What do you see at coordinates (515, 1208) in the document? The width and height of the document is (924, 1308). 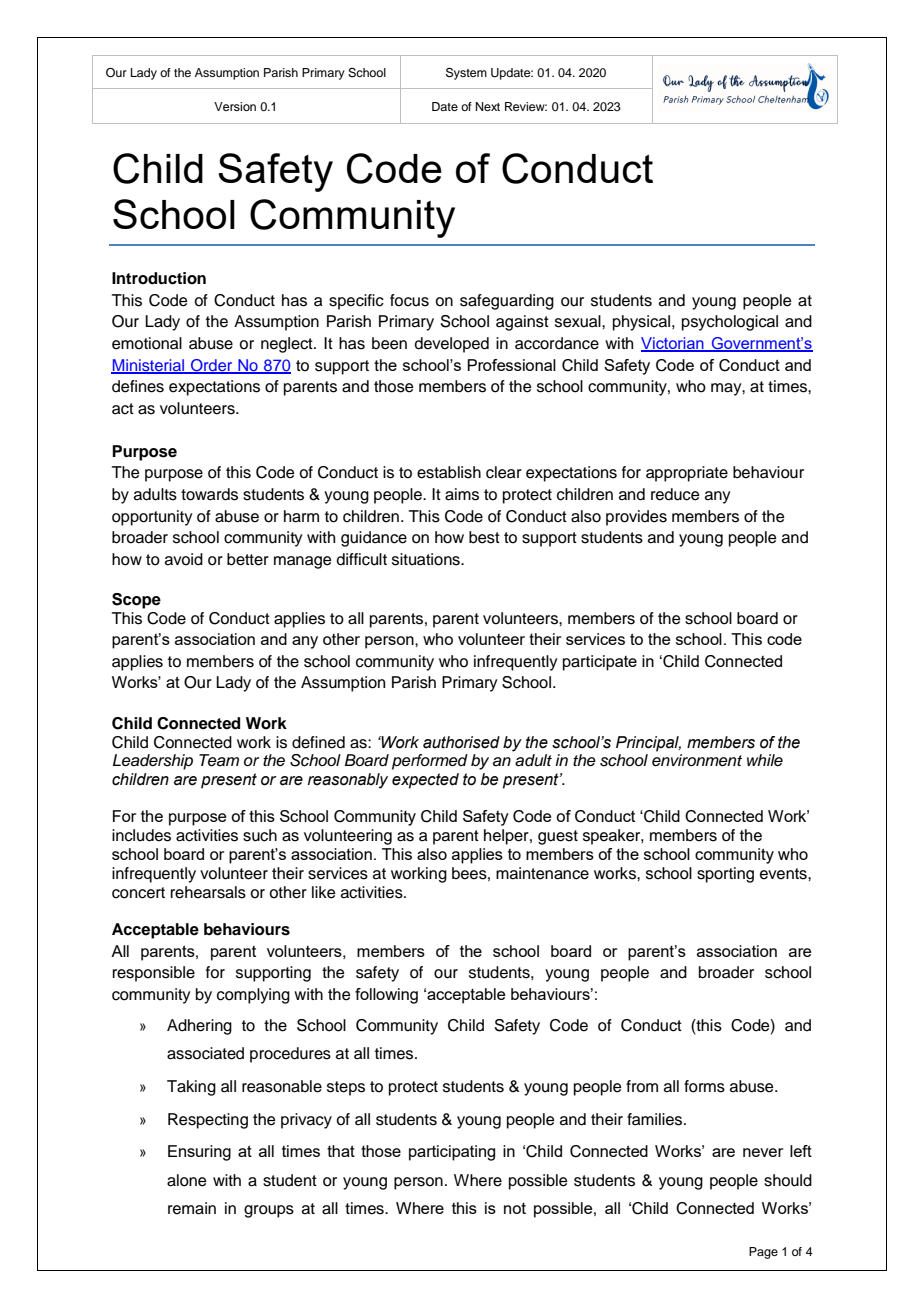 I see `not` at bounding box center [515, 1208].
